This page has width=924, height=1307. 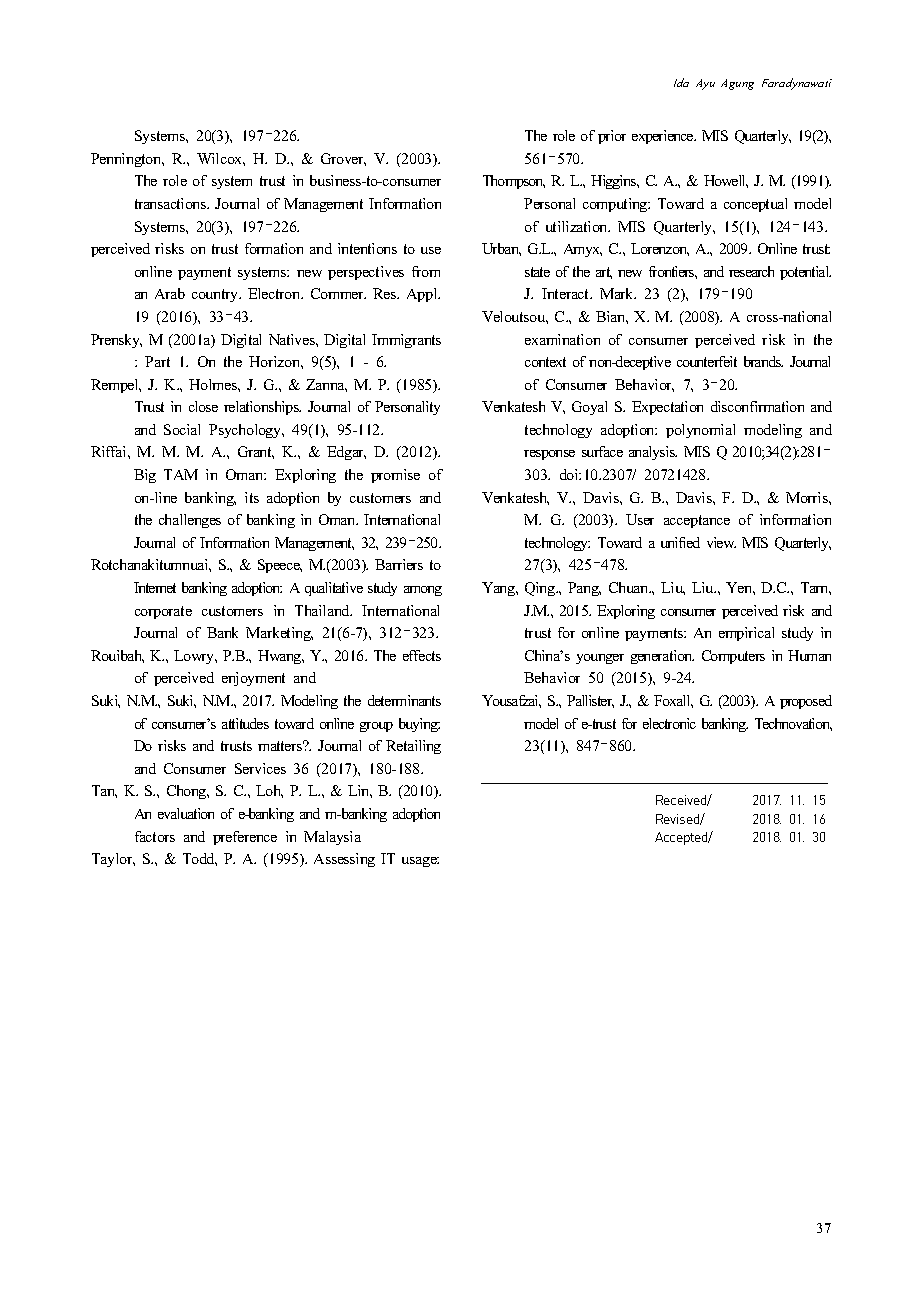 I want to click on polynomial, so click(x=700, y=431).
